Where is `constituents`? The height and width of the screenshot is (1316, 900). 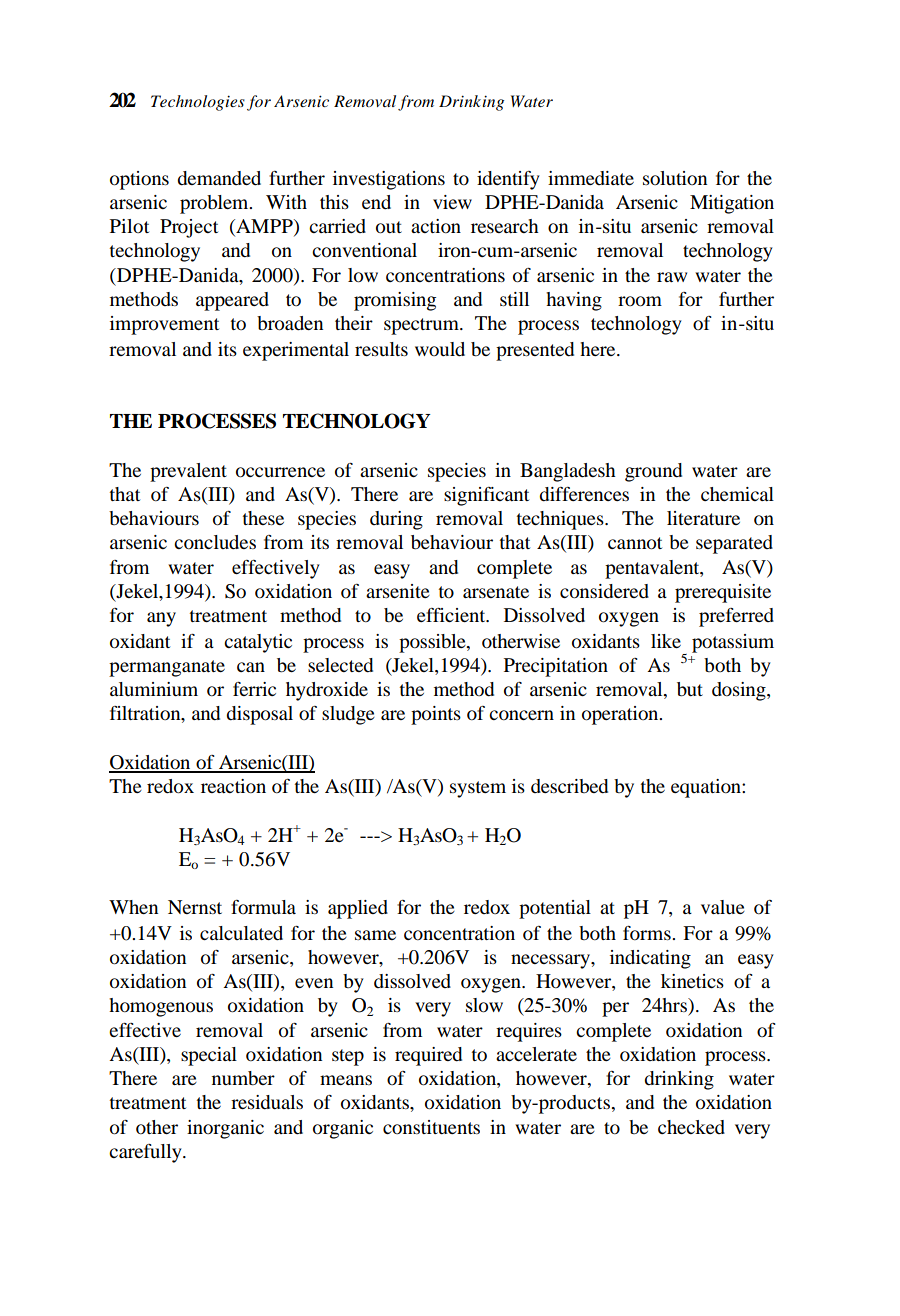 constituents is located at coordinates (431, 1127).
